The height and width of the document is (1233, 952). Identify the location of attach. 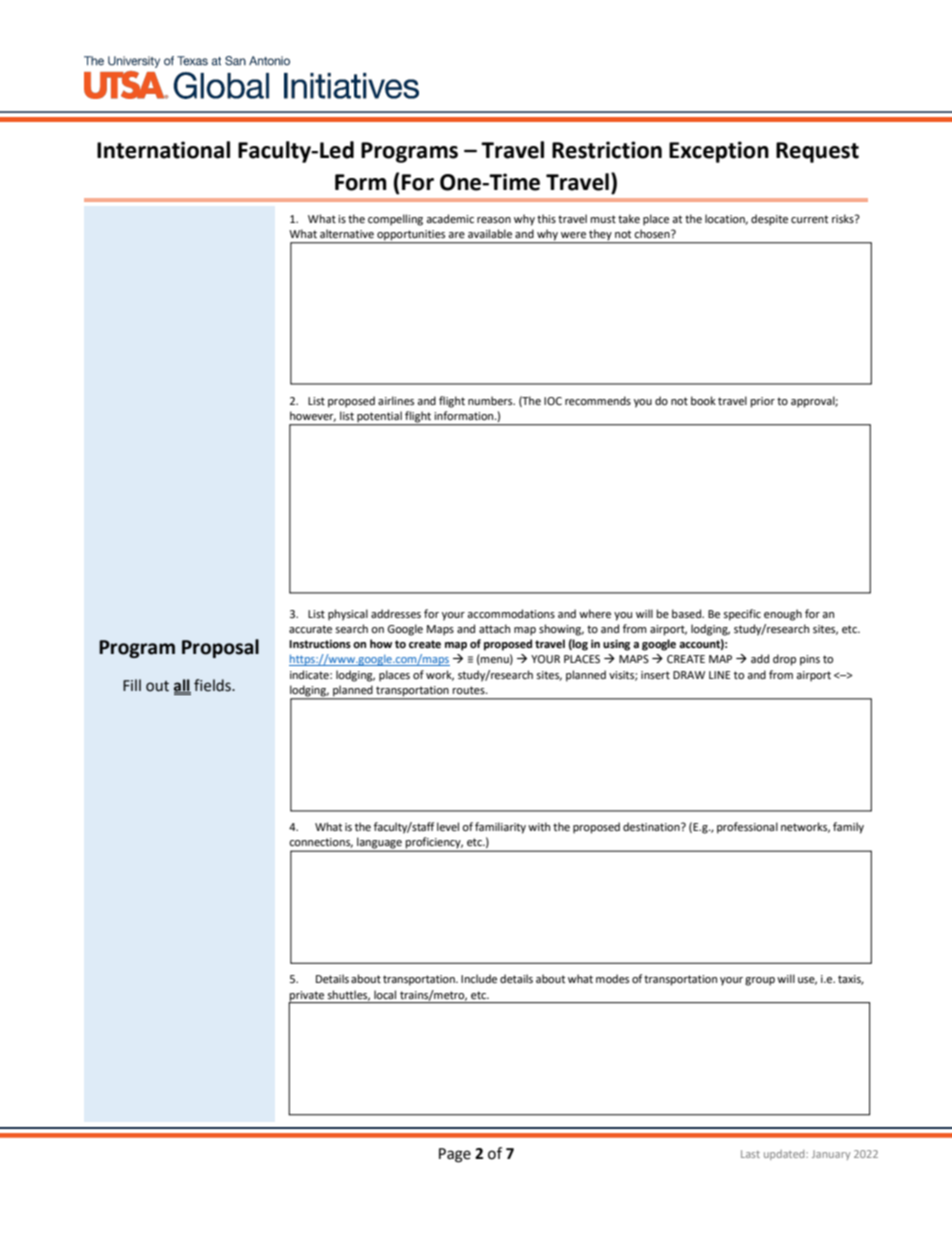
(494, 628).
